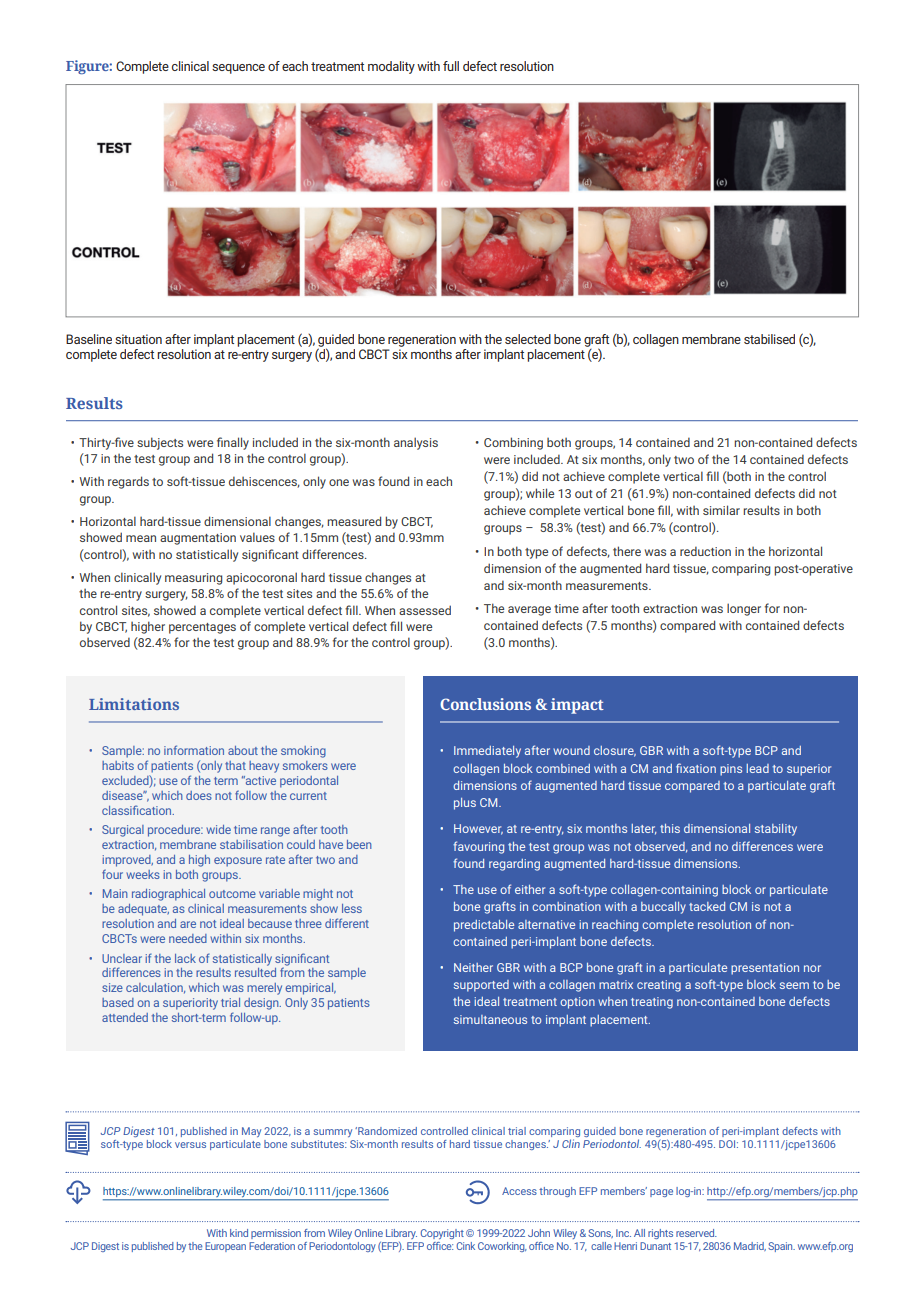 This document has width=924, height=1308. What do you see at coordinates (238, 69) in the document?
I see `sequence` at bounding box center [238, 69].
